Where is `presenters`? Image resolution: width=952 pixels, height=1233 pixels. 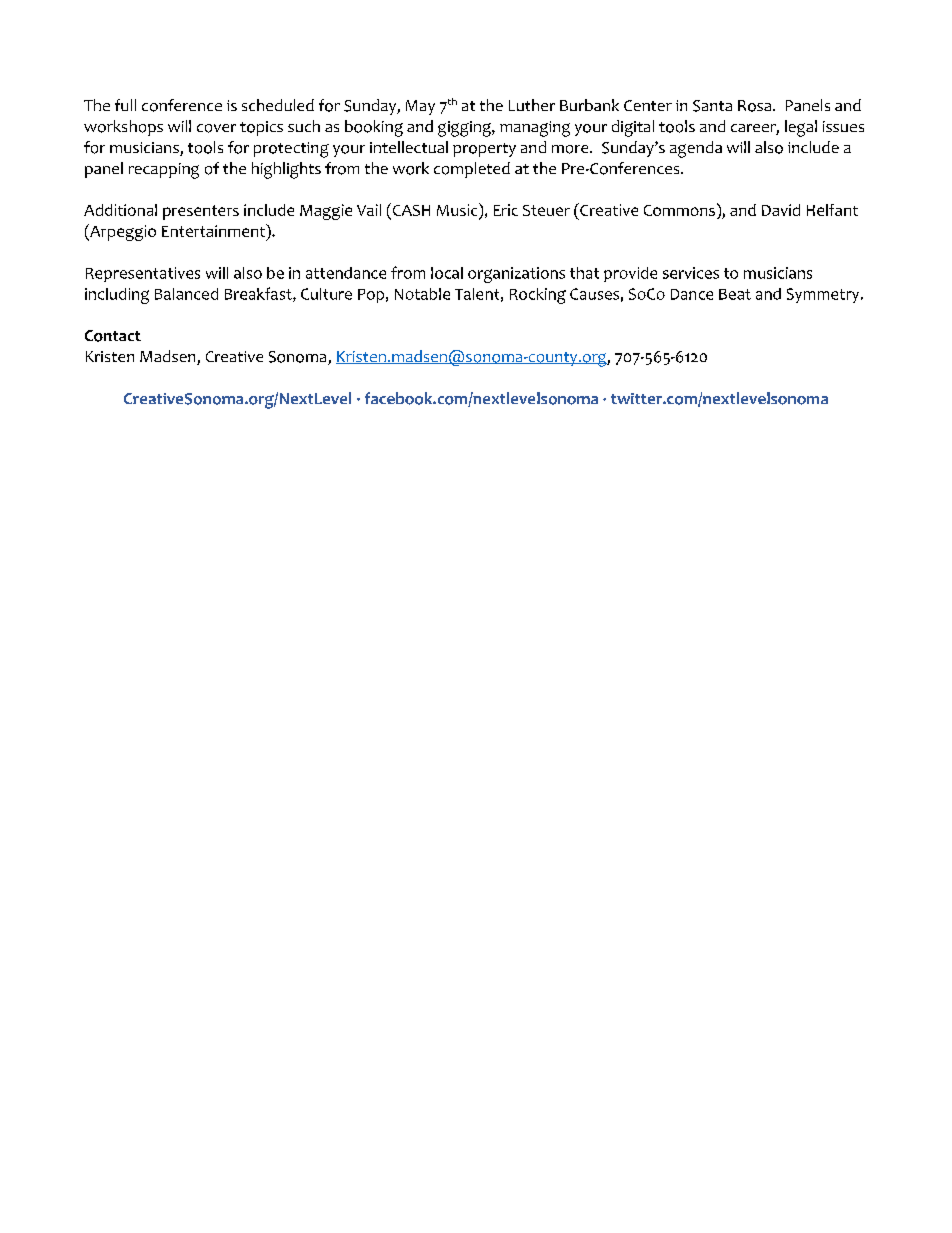 presenters is located at coordinates (201, 212).
